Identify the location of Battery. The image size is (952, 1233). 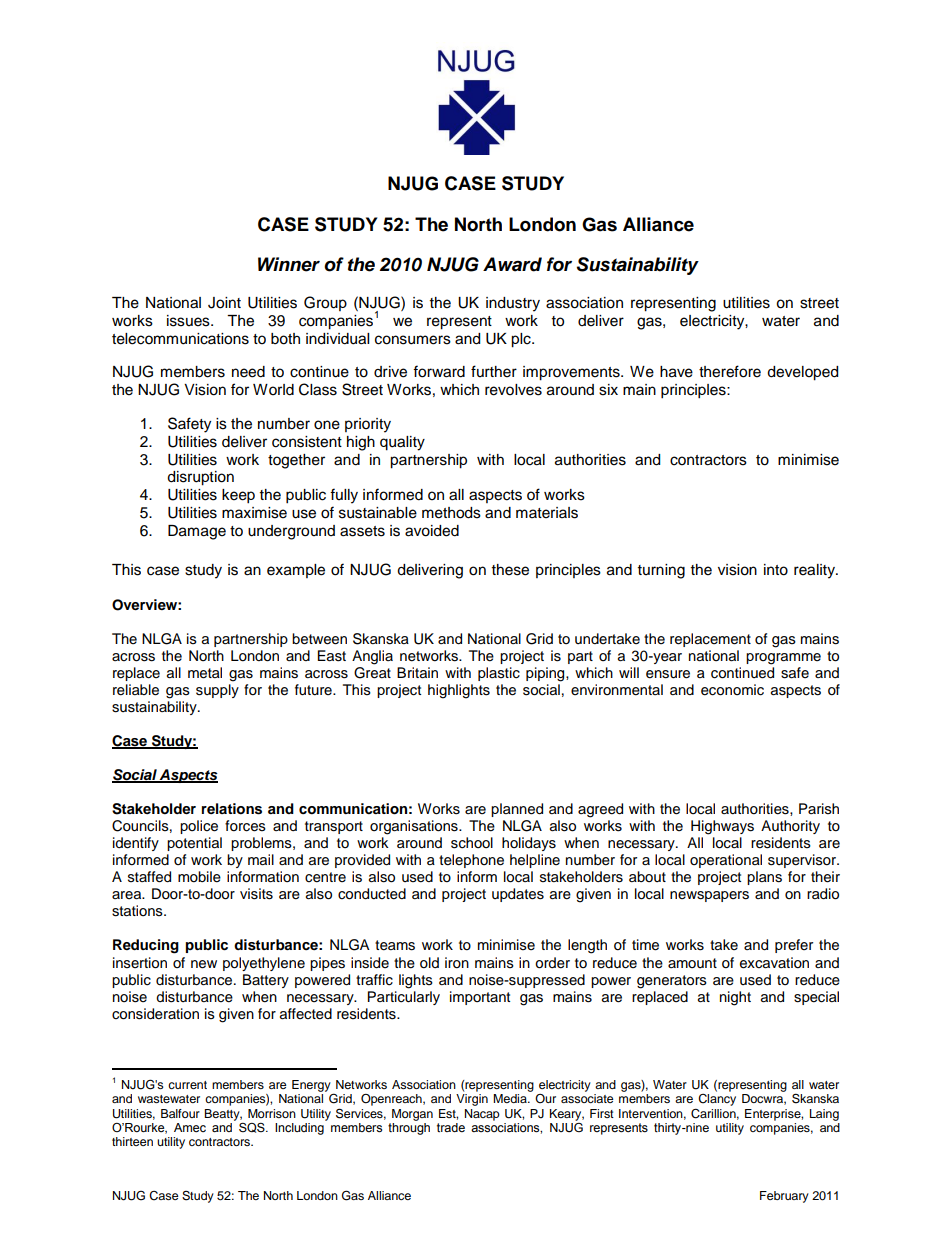
(266, 981).
